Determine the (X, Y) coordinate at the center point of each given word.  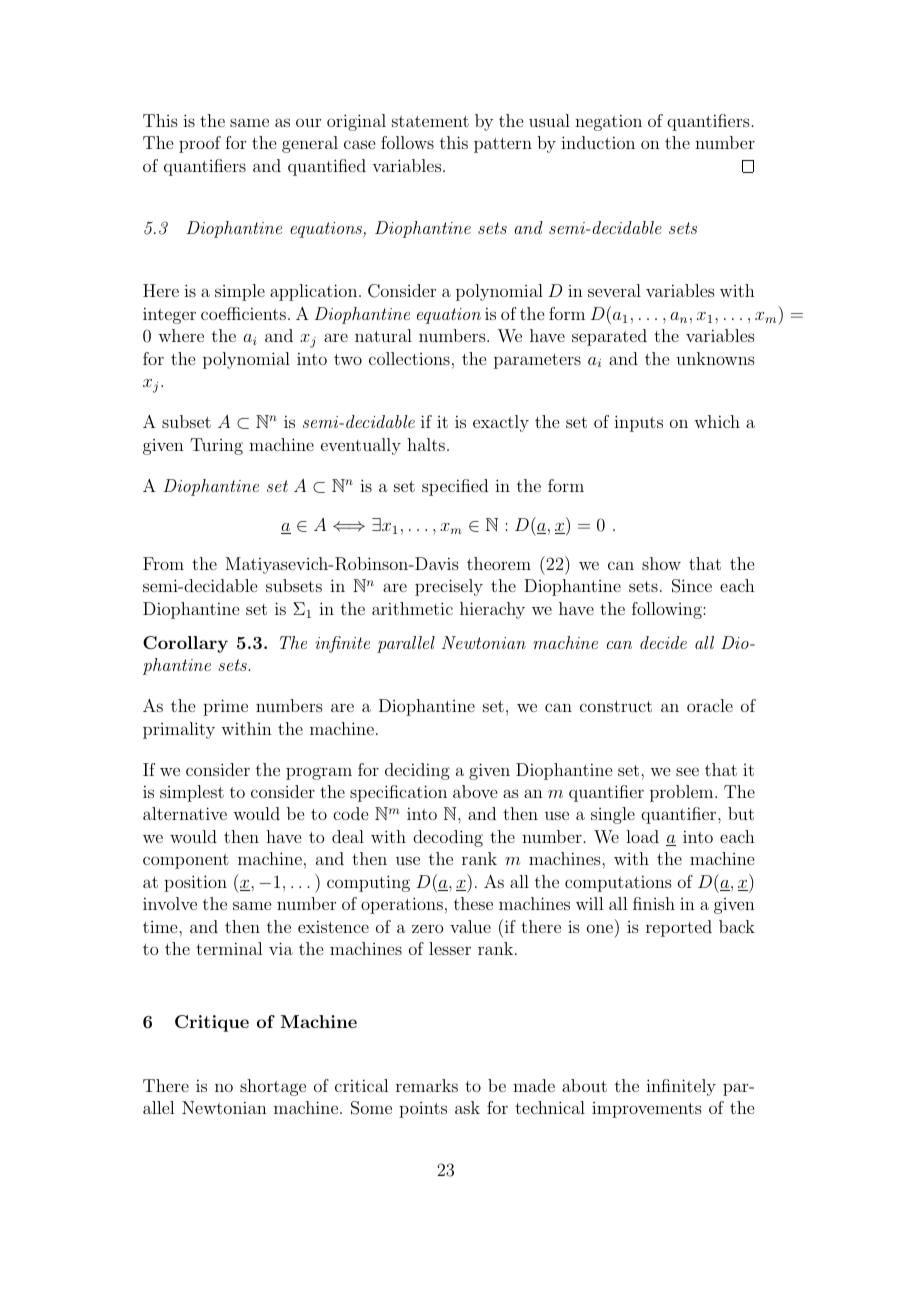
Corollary (185, 644)
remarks (427, 1085)
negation (608, 122)
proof (200, 144)
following (668, 610)
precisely (449, 587)
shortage (273, 1087)
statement (430, 121)
